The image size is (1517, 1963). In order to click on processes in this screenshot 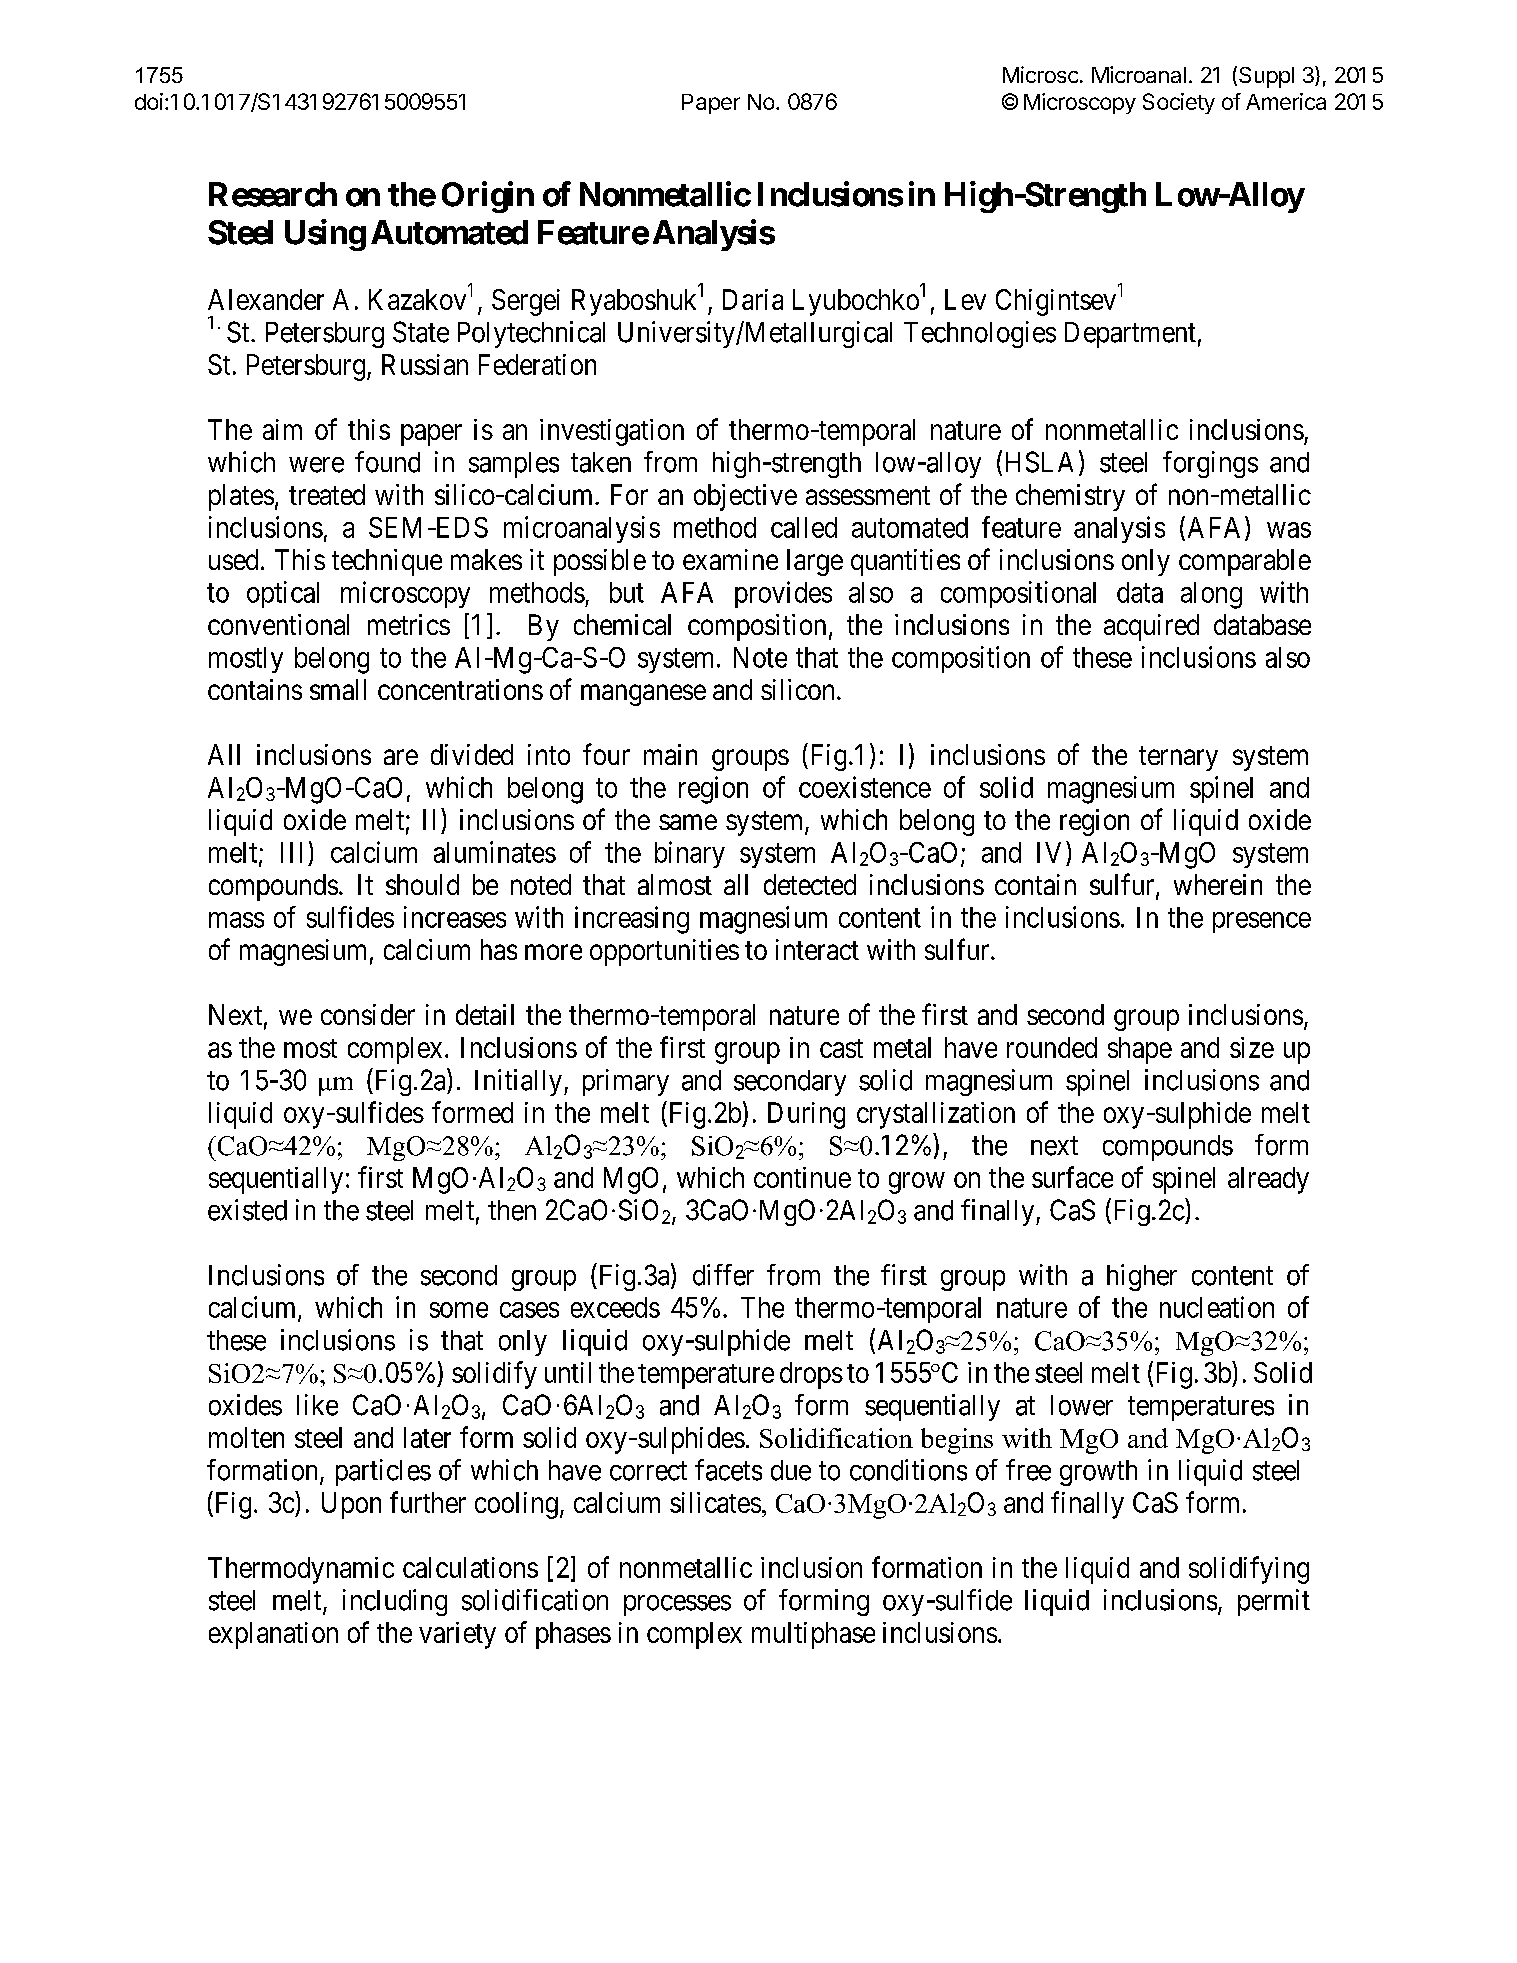, I will do `click(677, 1605)`.
